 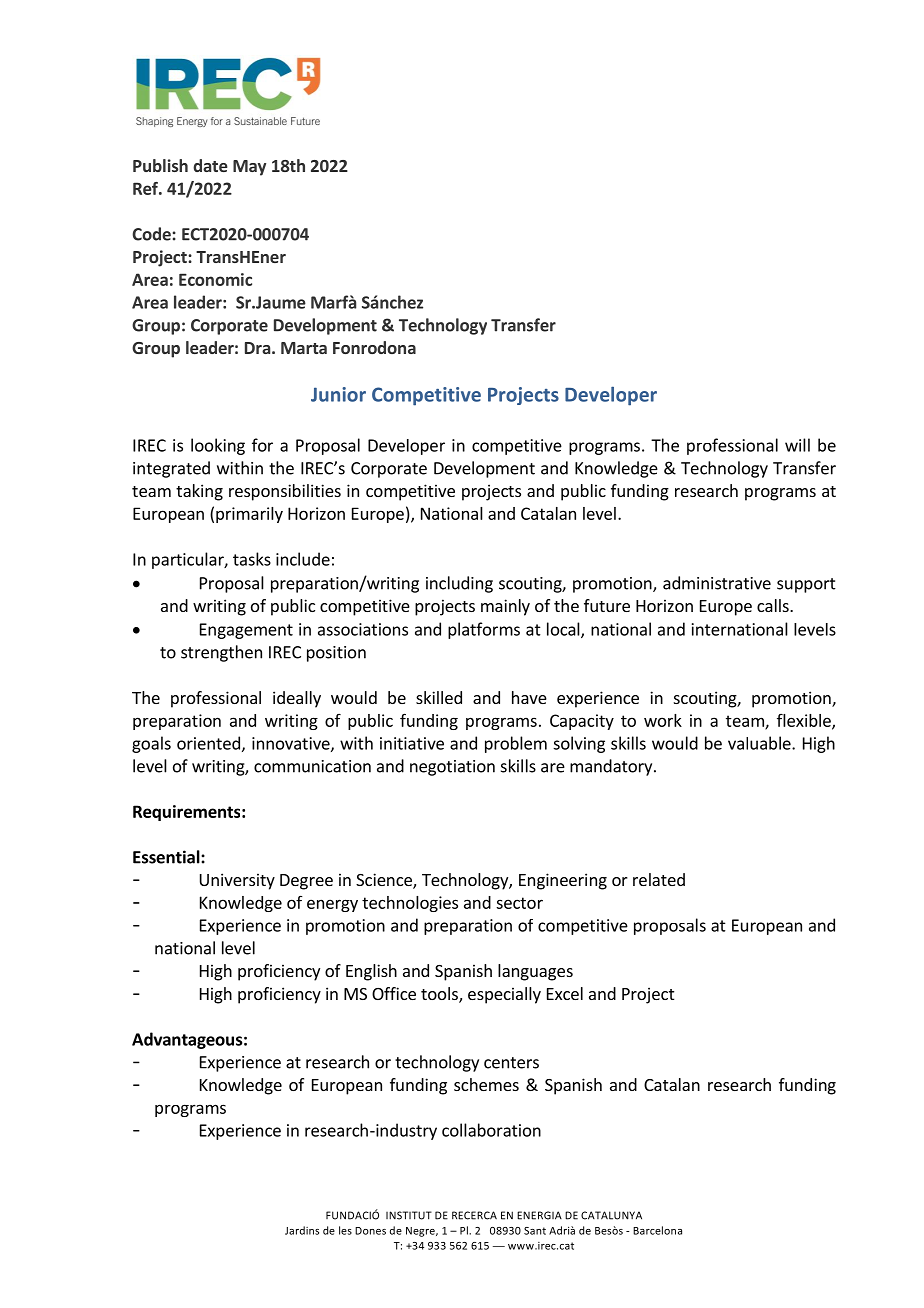 I want to click on Junior, so click(x=338, y=394).
